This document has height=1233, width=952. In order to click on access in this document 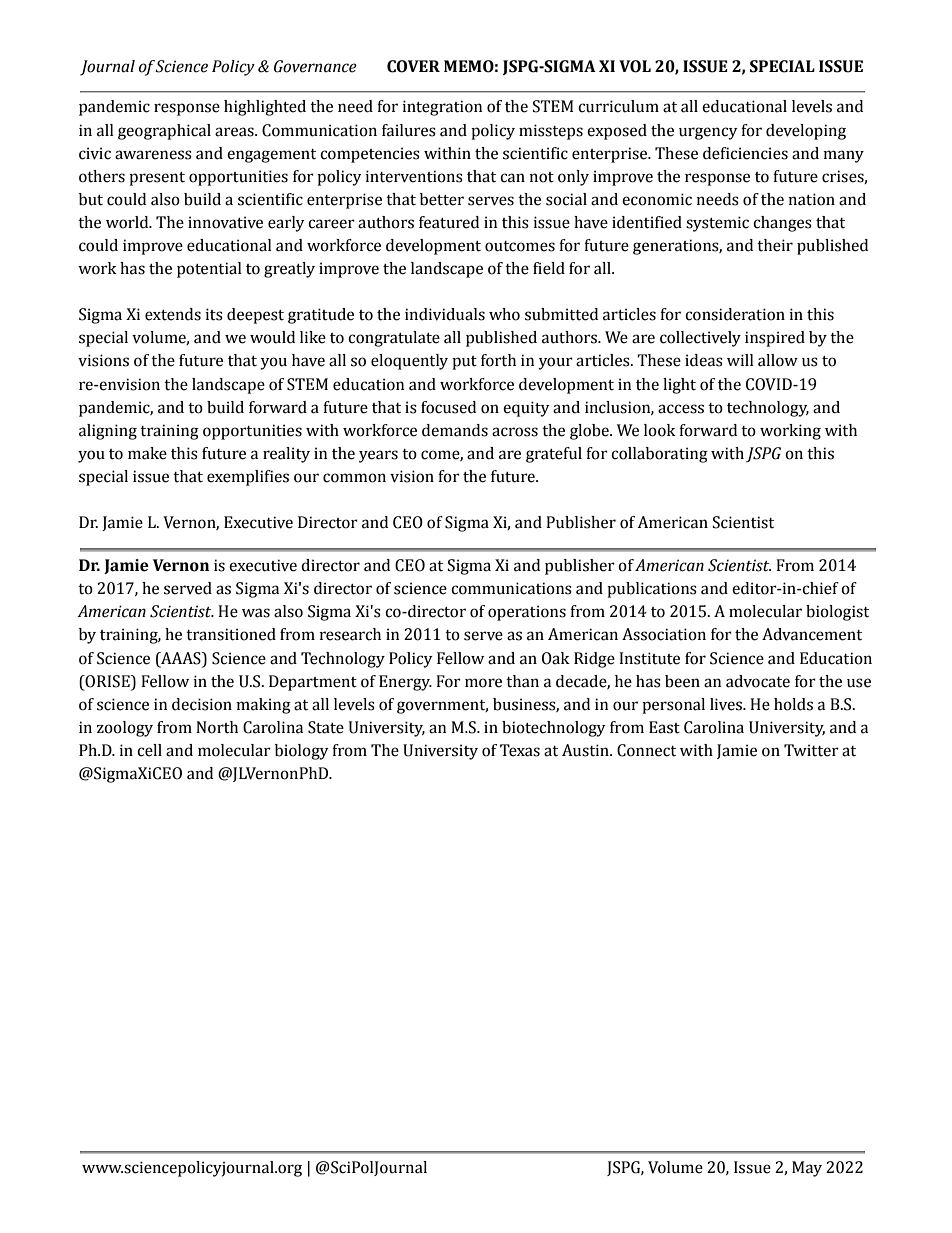, I will do `click(681, 409)`.
